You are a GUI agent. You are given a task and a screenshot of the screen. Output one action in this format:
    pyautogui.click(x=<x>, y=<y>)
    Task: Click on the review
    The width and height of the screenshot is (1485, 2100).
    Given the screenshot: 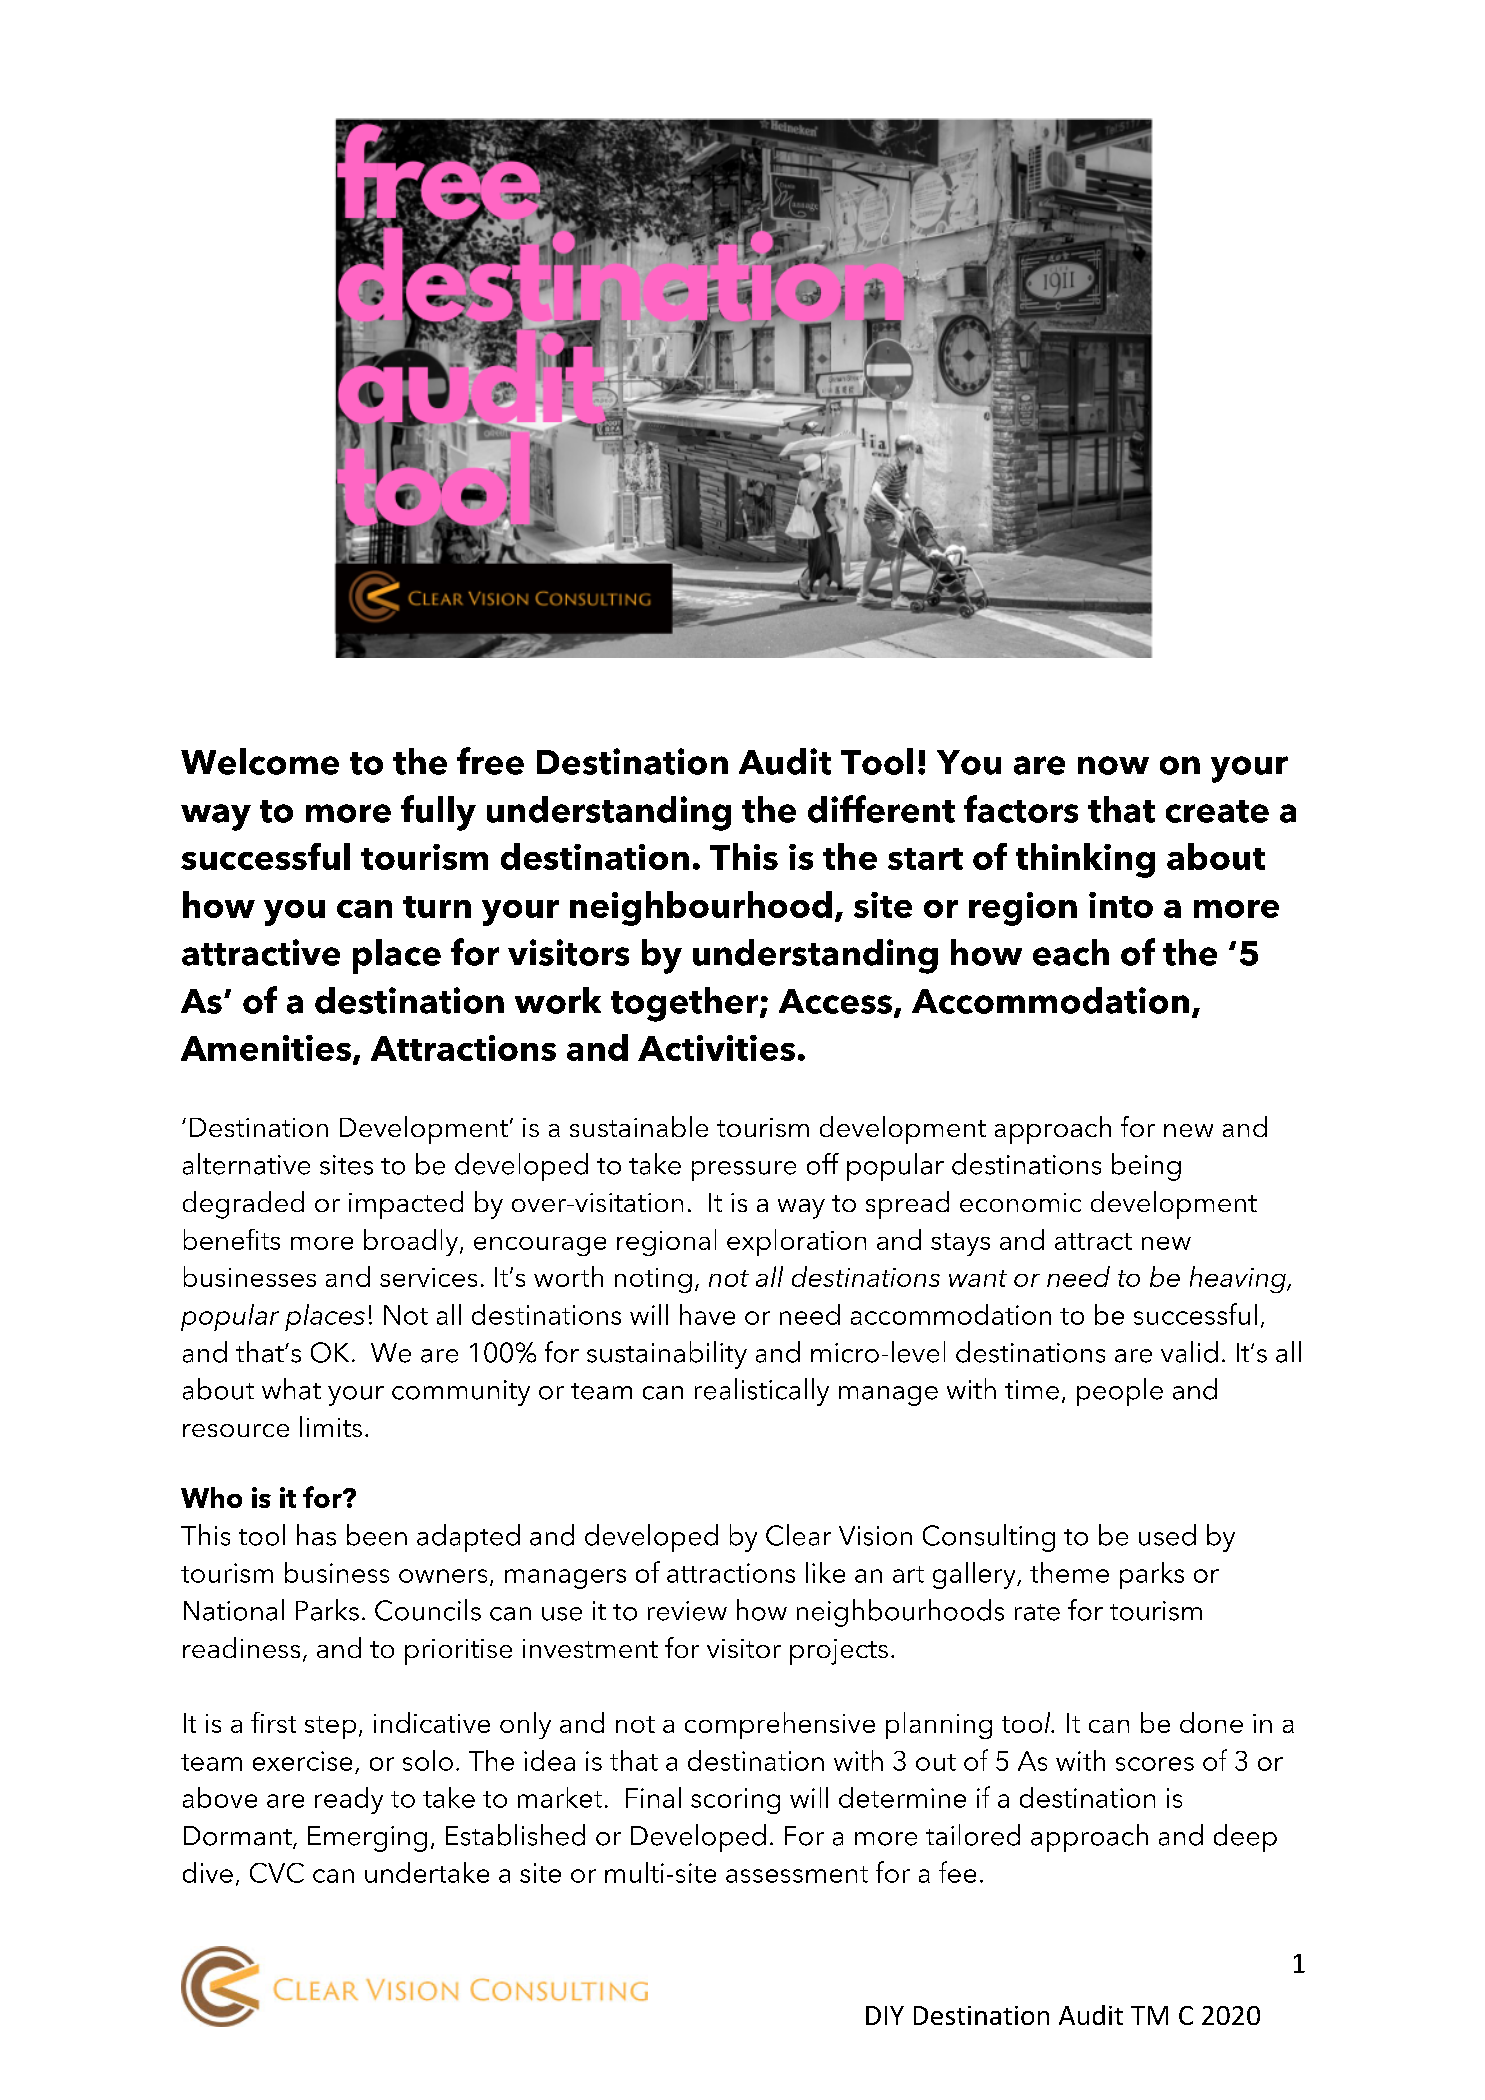 What is the action you would take?
    pyautogui.click(x=687, y=1611)
